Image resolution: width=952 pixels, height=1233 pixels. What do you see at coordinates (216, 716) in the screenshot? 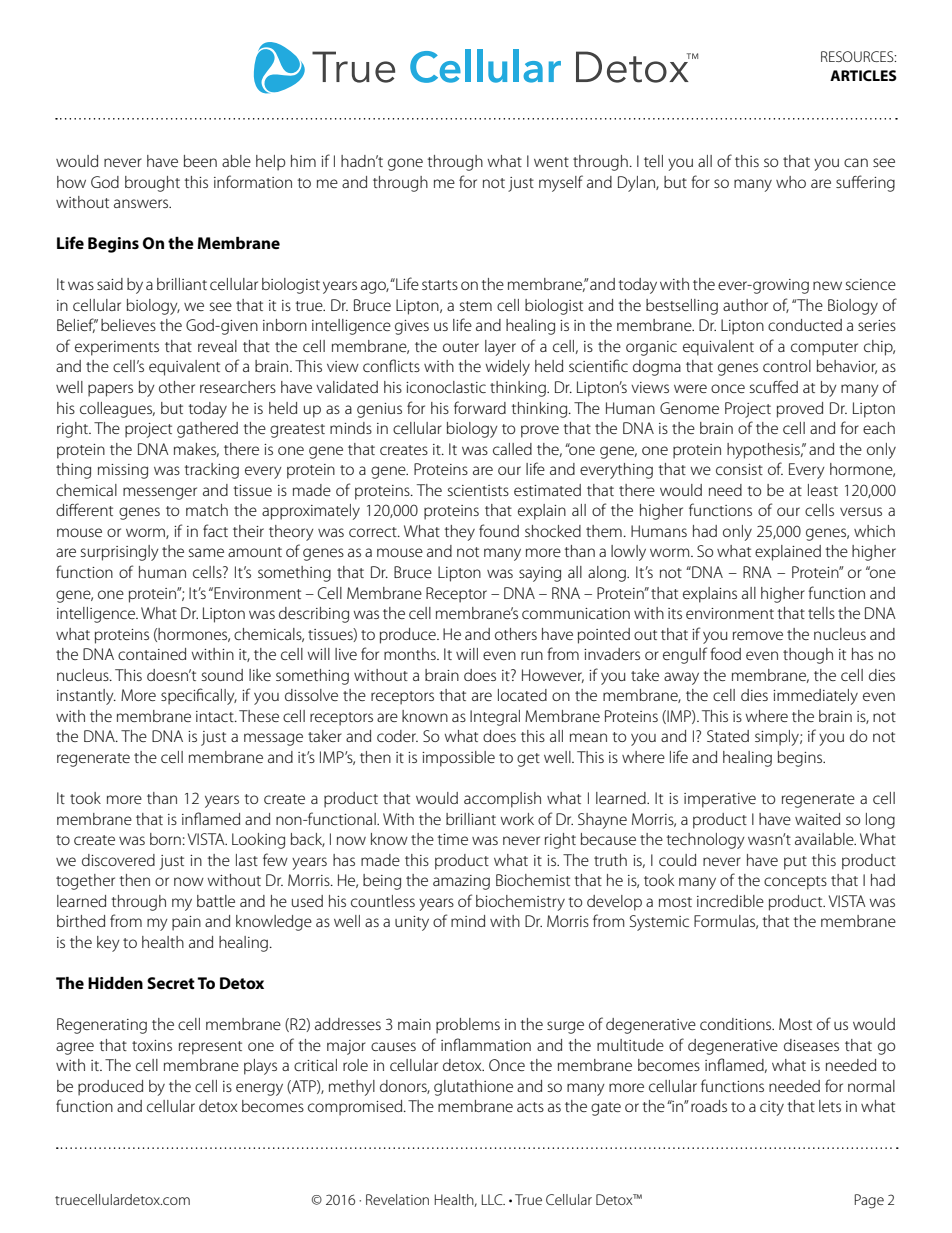
I see `intact` at bounding box center [216, 716].
